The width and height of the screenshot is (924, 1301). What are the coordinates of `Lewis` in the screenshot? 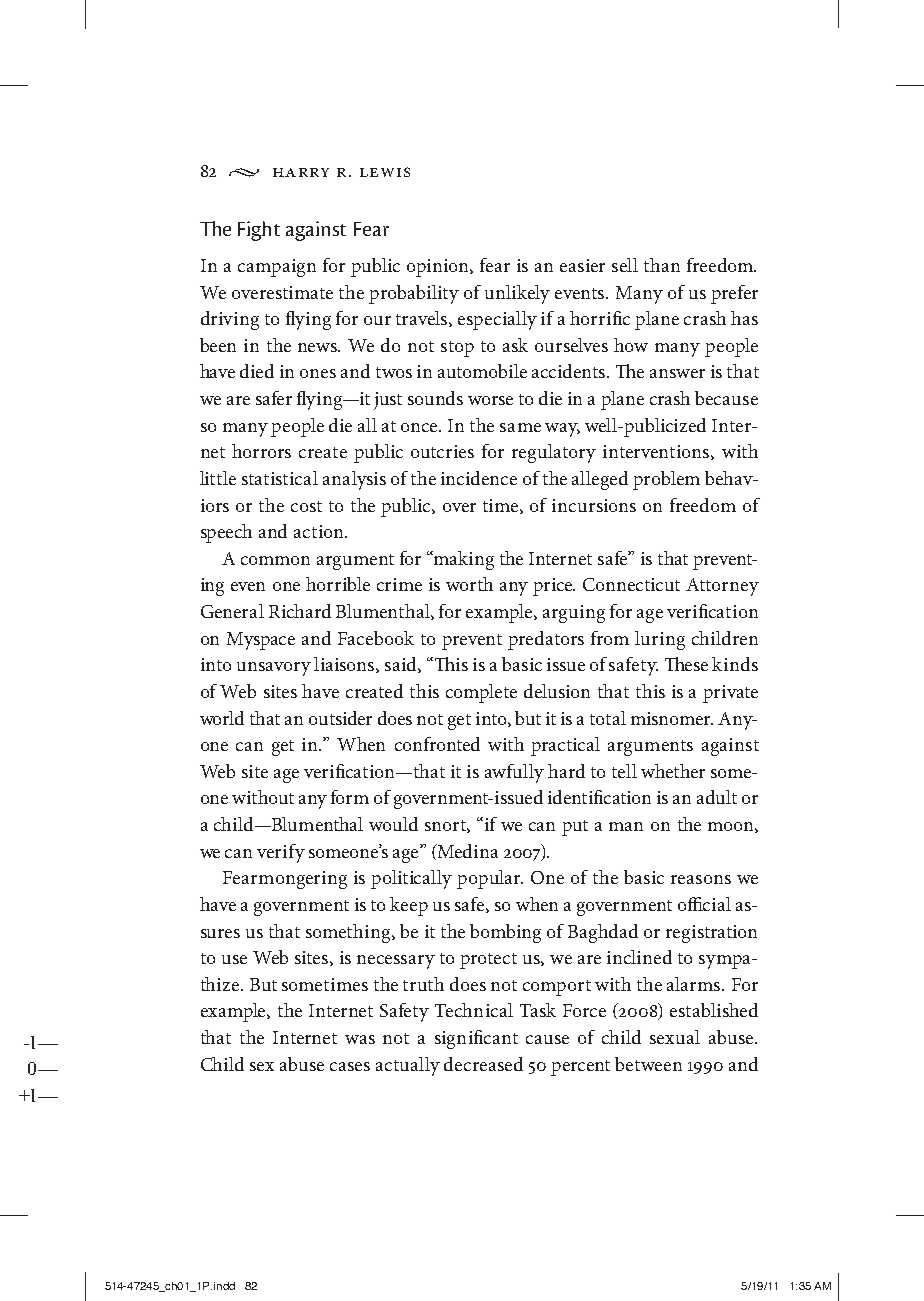 It's located at (385, 172).
